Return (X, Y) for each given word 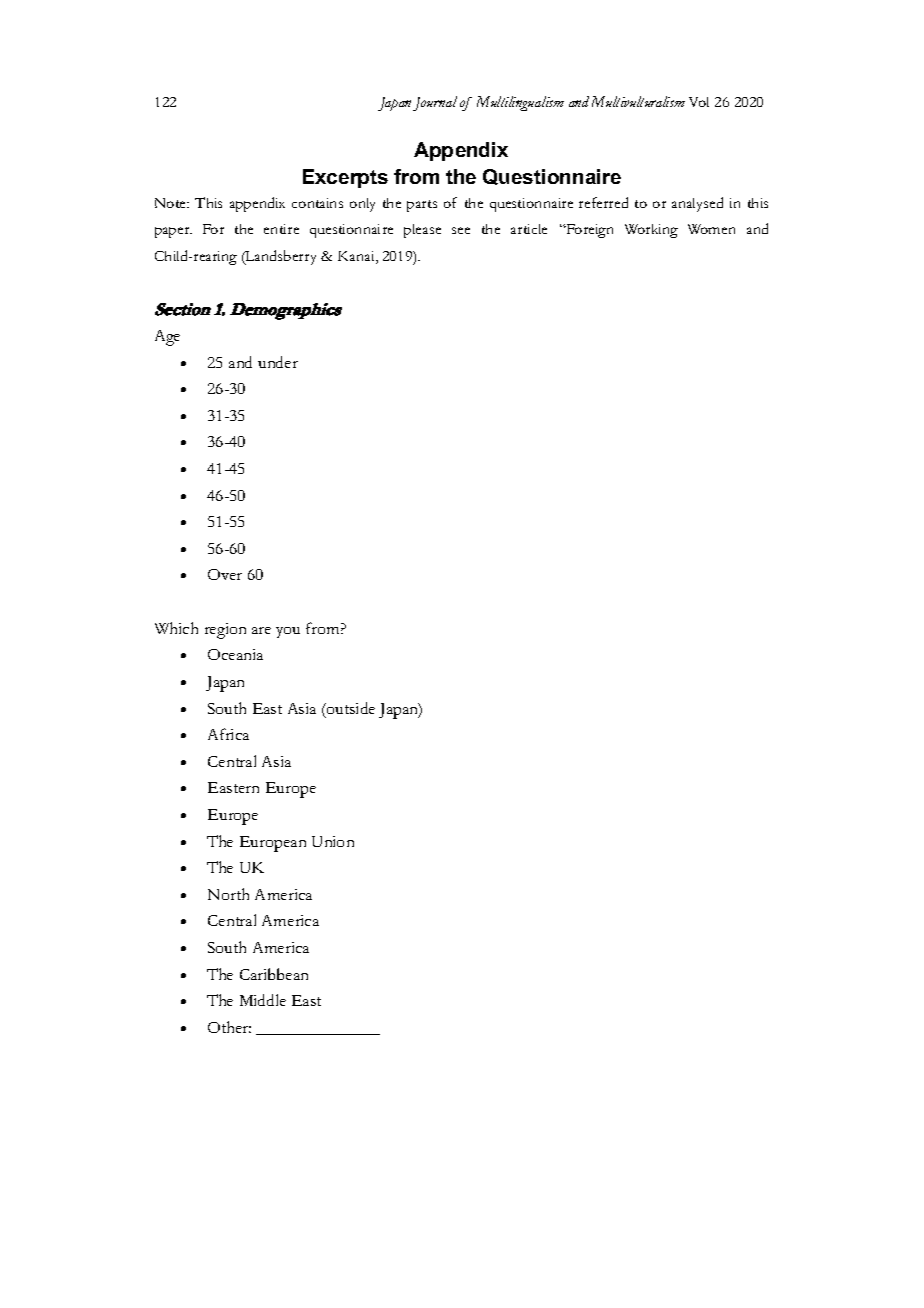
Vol (699, 102)
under (278, 362)
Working (651, 231)
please (422, 231)
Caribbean (274, 974)
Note (171, 203)
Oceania (235, 654)
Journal (435, 103)
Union (333, 841)
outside (350, 708)
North (228, 894)
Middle (263, 1000)
